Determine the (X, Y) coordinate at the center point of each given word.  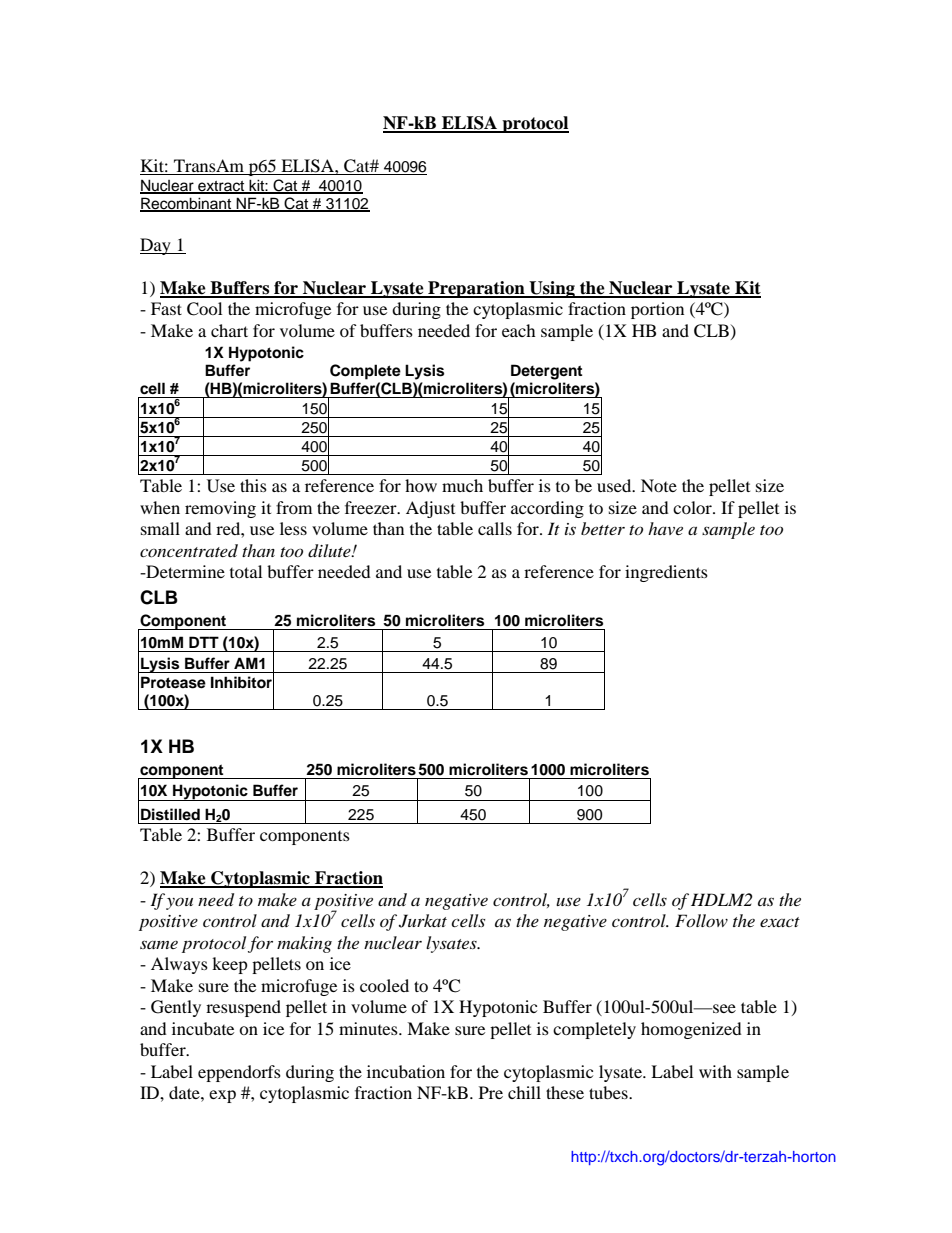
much (462, 485)
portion (657, 310)
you (179, 904)
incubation (406, 1071)
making (304, 944)
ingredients (666, 573)
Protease (173, 682)
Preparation (476, 289)
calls (495, 528)
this (253, 485)
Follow (701, 920)
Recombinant (187, 204)
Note (659, 485)
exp (222, 1096)
